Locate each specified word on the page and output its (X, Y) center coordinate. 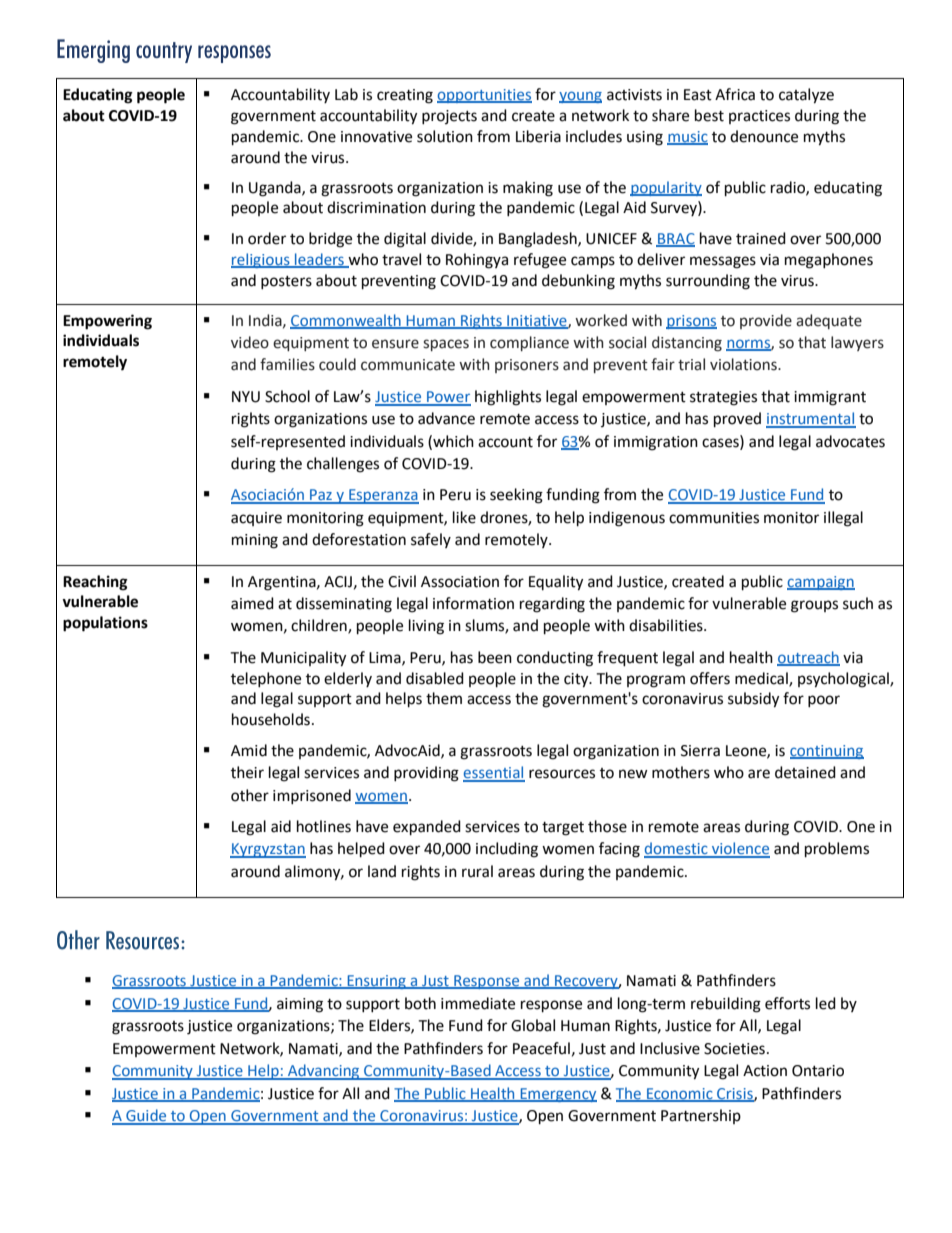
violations (744, 364)
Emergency (557, 1095)
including (507, 850)
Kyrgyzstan (268, 850)
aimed (252, 603)
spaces (446, 345)
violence (740, 849)
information (473, 603)
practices (759, 117)
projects (449, 117)
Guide (146, 1116)
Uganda (276, 189)
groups (814, 606)
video (250, 342)
